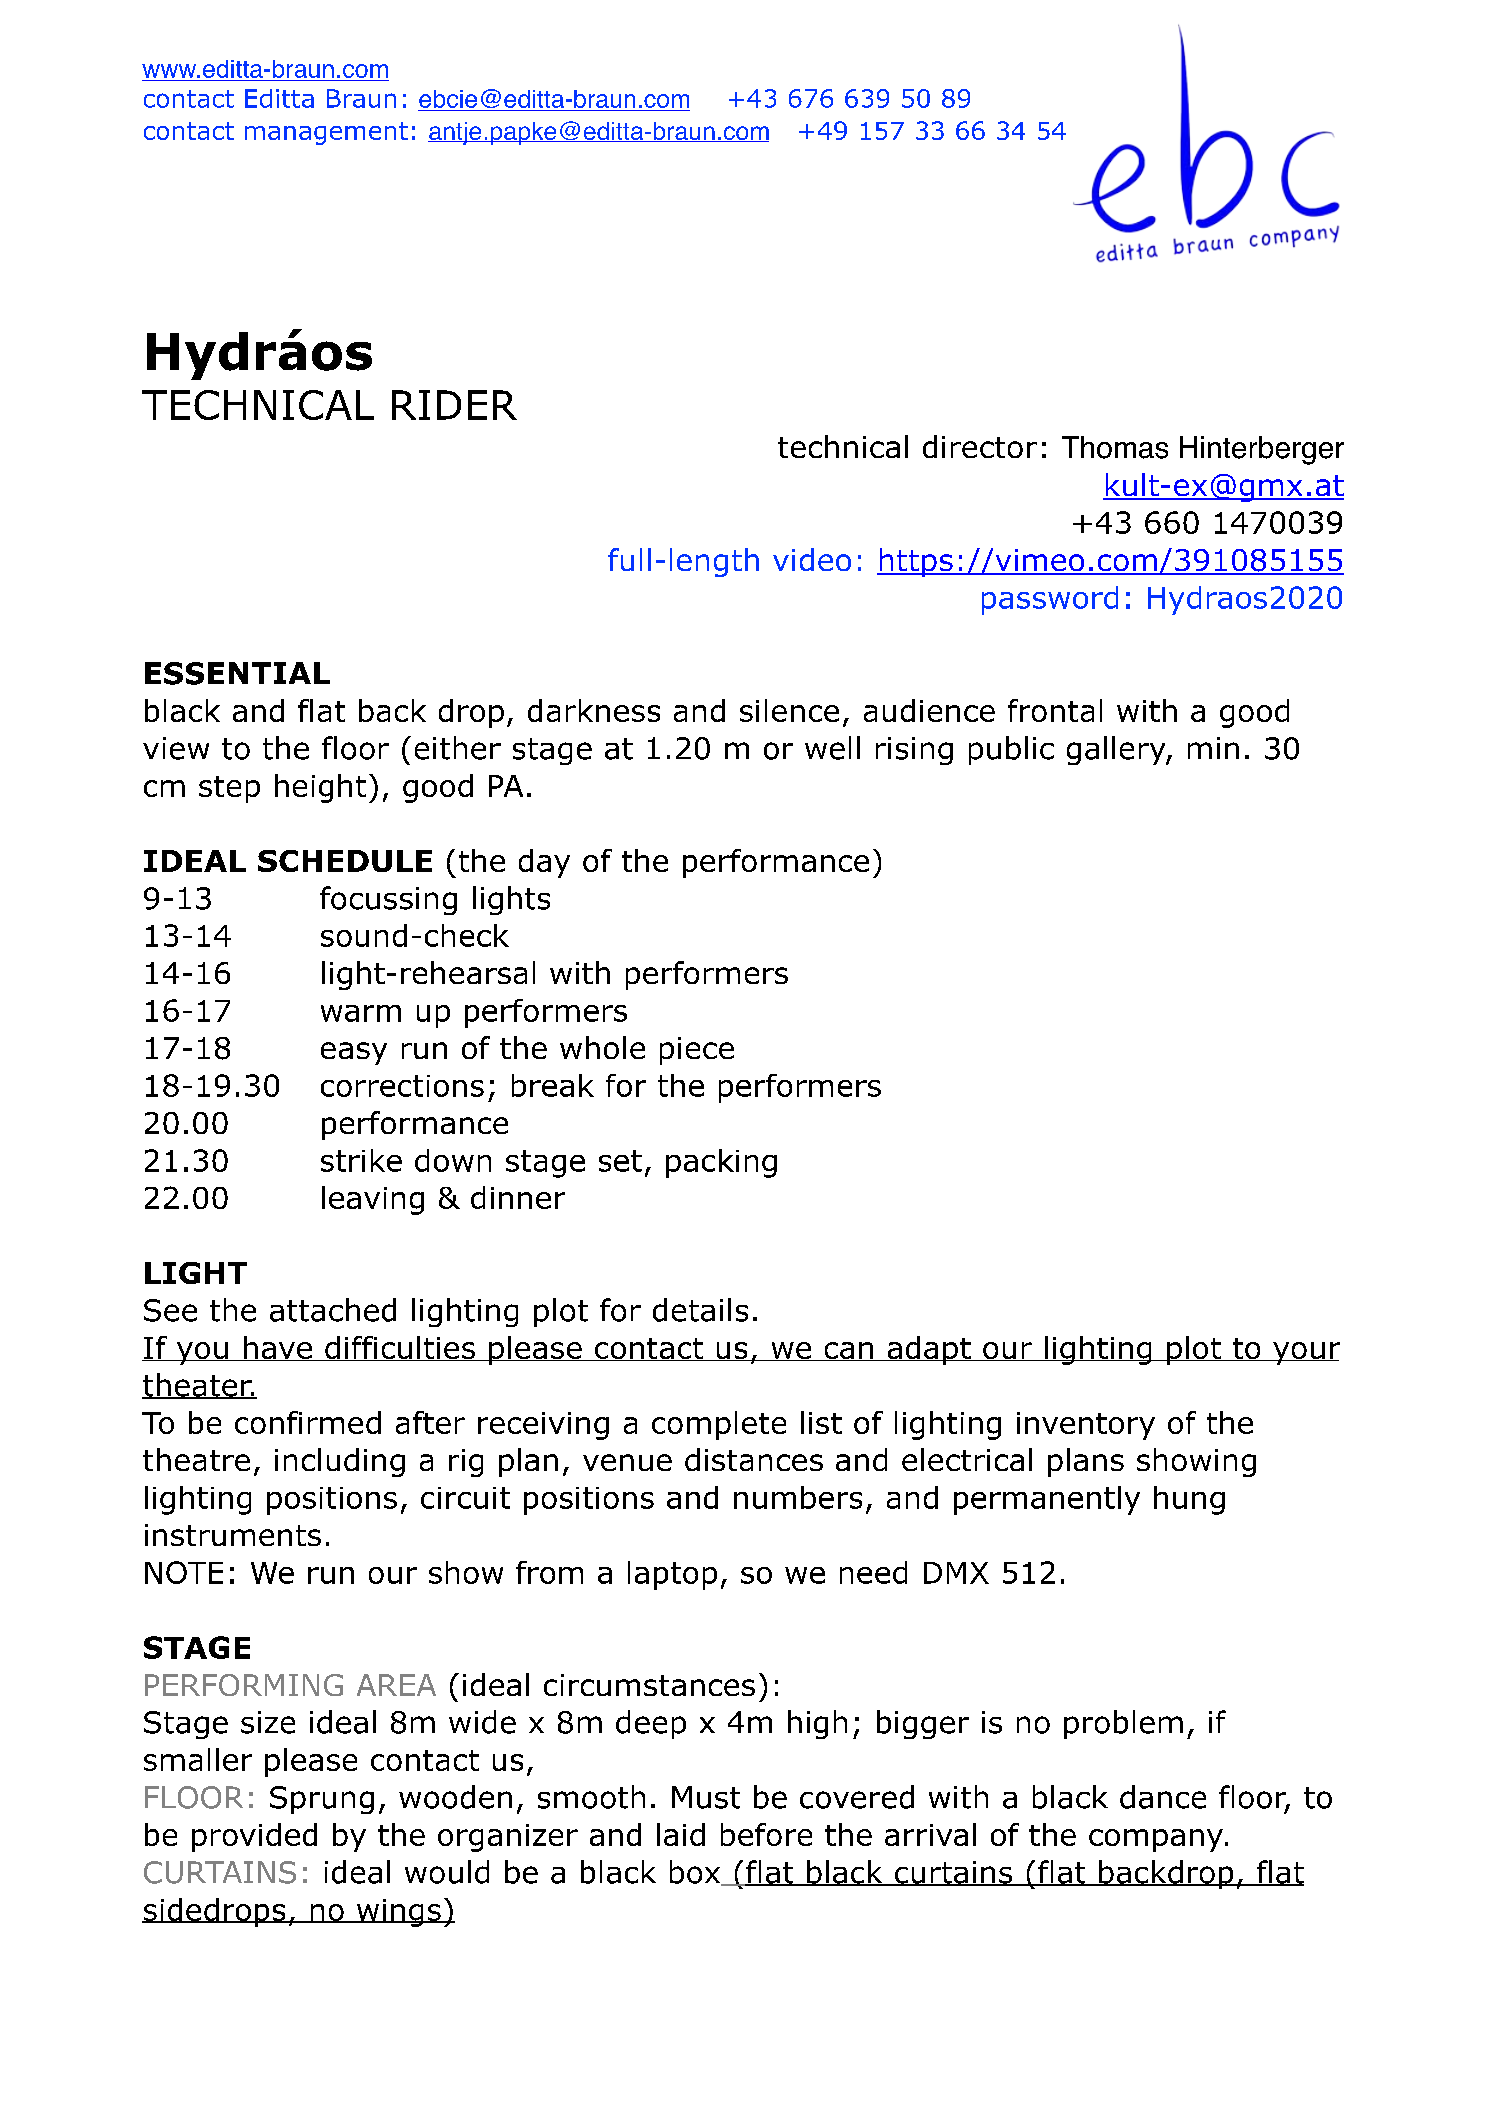 Image resolution: width=1486 pixels, height=2103 pixels. What do you see at coordinates (454, 405) in the screenshot?
I see `RIDER` at bounding box center [454, 405].
